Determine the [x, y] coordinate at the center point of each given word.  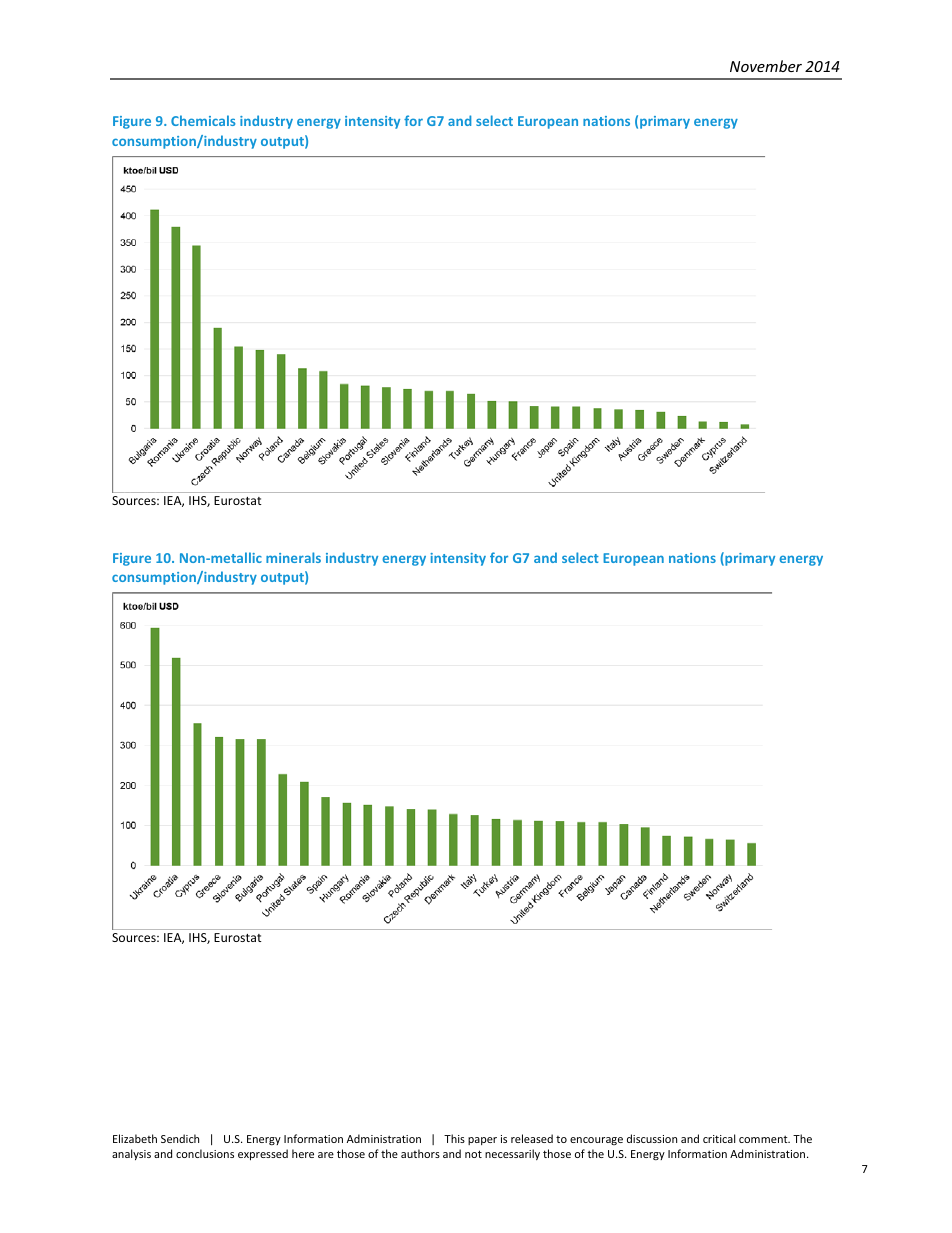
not [473, 1154]
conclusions [205, 1153]
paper [482, 1141]
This [454, 1138]
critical [719, 1138]
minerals [293, 557]
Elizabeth [135, 1138]
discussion [652, 1138]
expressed [263, 1154]
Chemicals [203, 120]
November [766, 66]
